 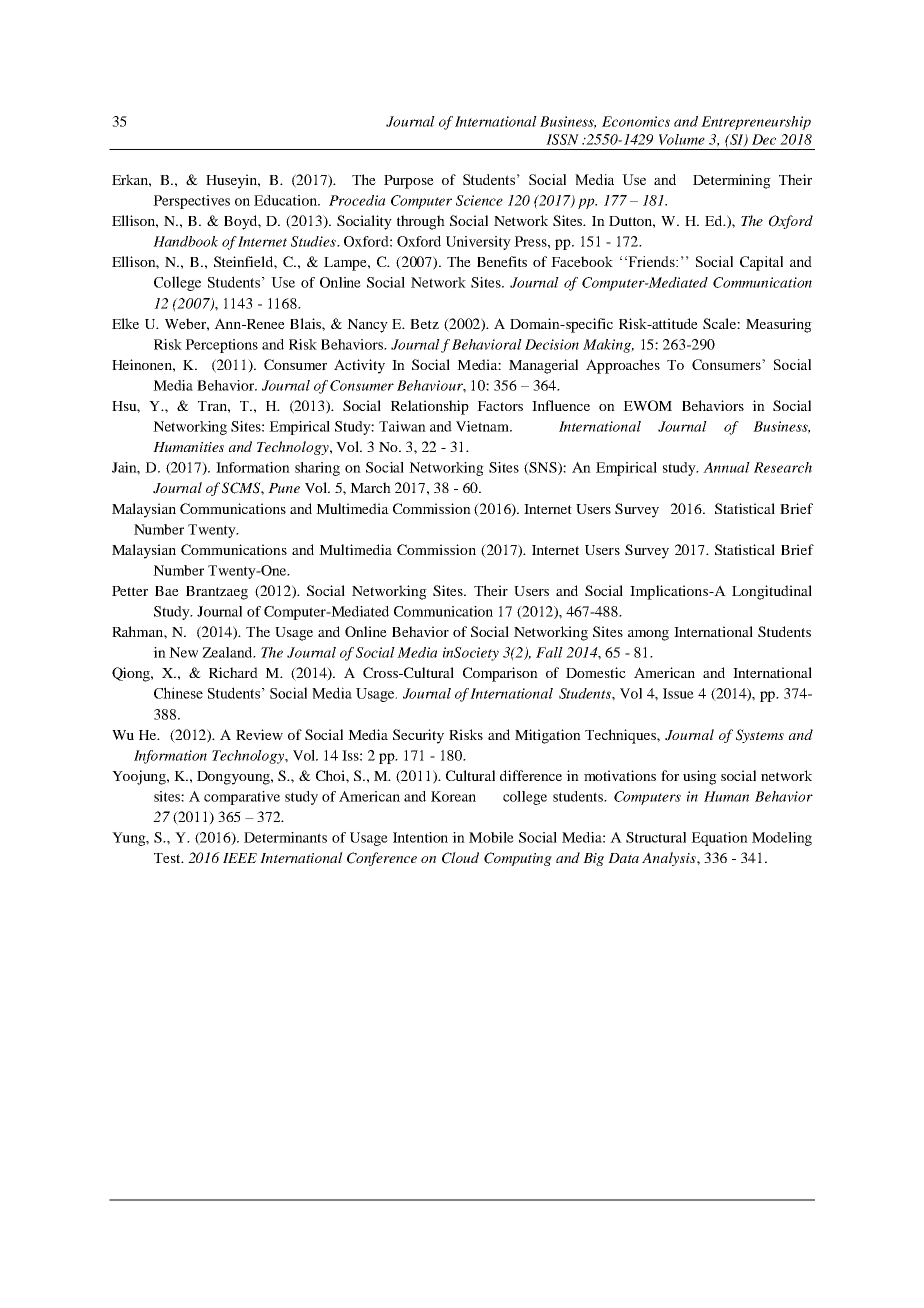 What do you see at coordinates (221, 346) in the screenshot?
I see `Perceptions` at bounding box center [221, 346].
